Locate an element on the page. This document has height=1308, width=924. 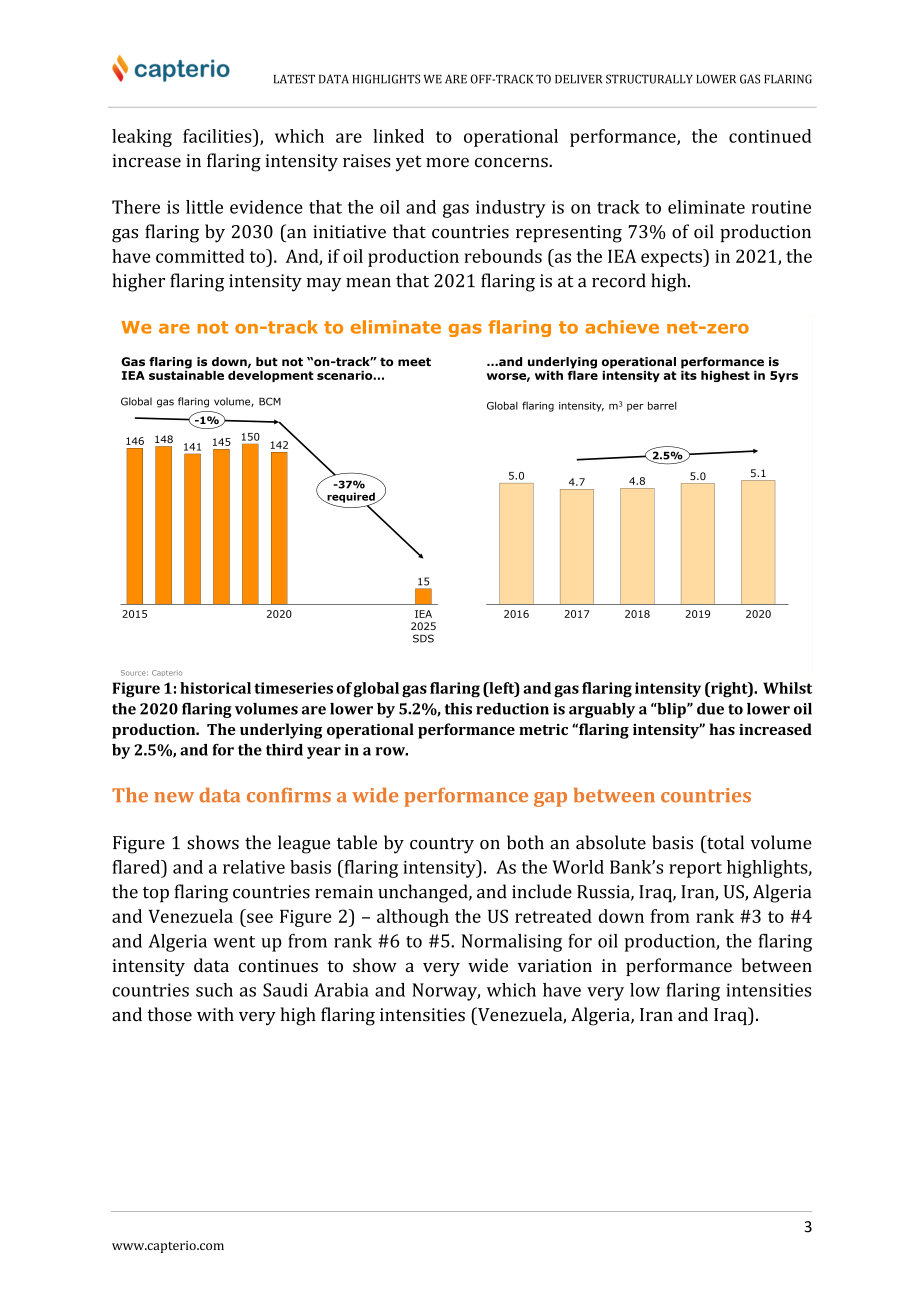
linked is located at coordinates (398, 136).
